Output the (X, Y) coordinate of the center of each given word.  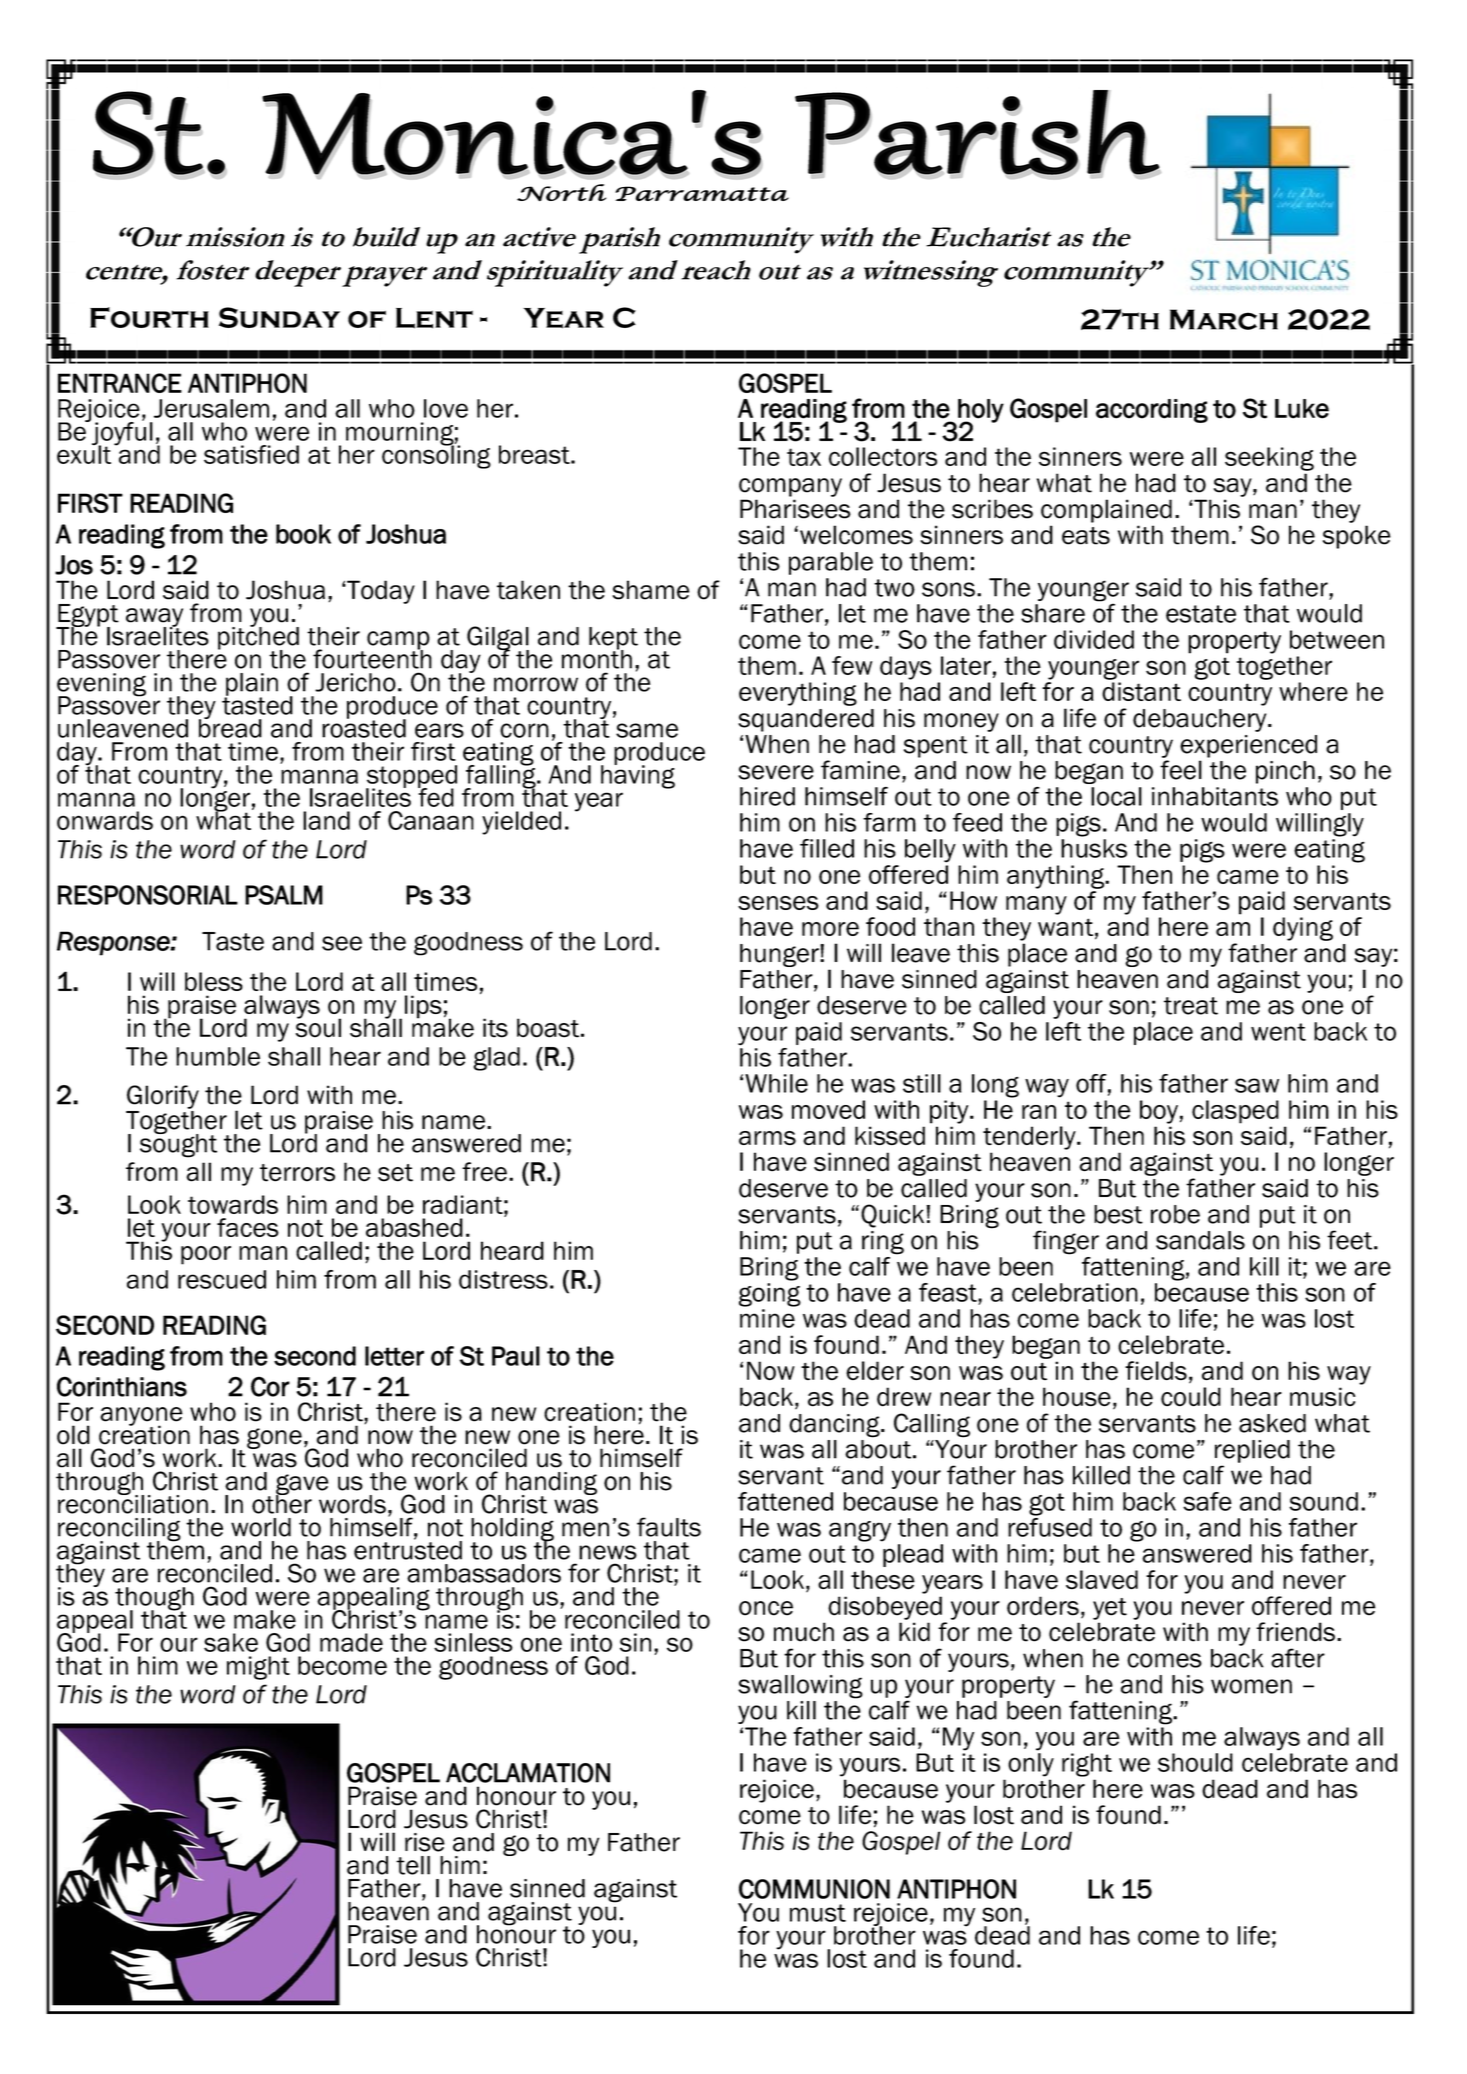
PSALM (284, 895)
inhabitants (1215, 796)
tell (413, 1865)
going (770, 1295)
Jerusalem (211, 408)
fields (1156, 1371)
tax (804, 457)
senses (778, 903)
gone (274, 1438)
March (1224, 319)
